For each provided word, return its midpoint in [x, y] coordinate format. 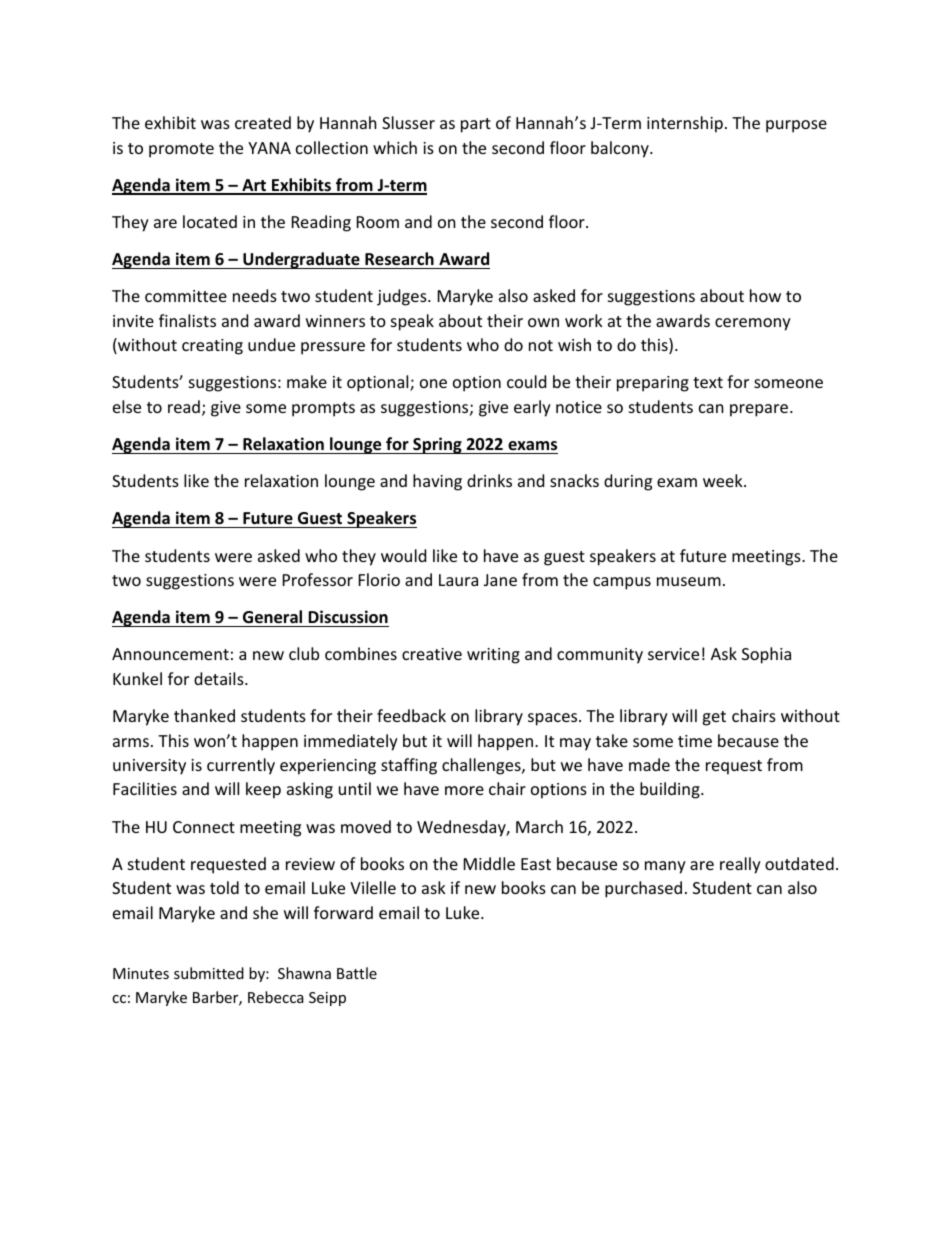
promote [181, 150]
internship [685, 124]
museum [689, 581]
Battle [357, 973]
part [476, 125]
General [272, 617]
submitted [209, 973]
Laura [458, 580]
